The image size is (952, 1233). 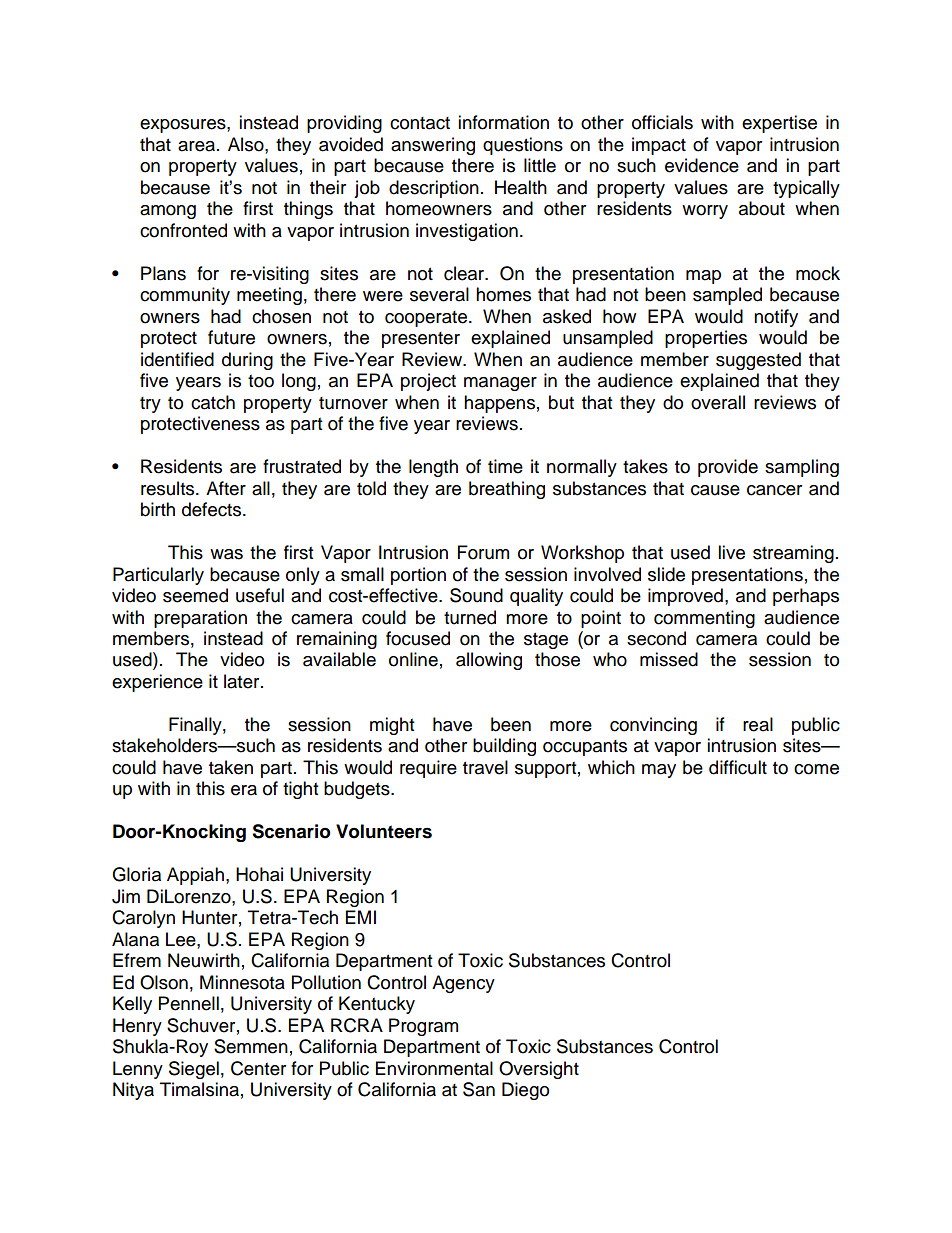 I want to click on evidence, so click(x=702, y=165).
